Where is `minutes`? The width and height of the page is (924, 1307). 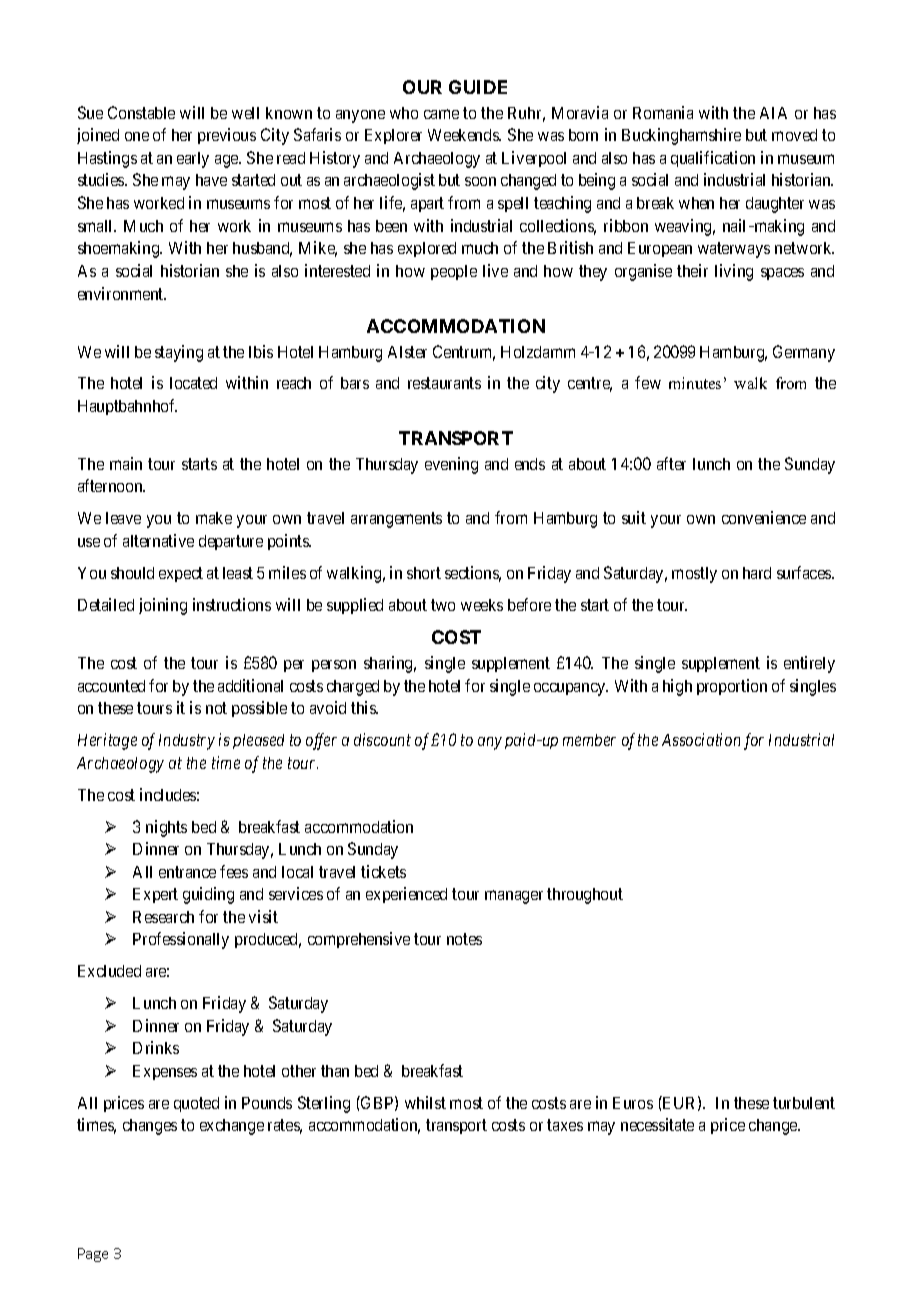
minutes is located at coordinates (695, 383).
